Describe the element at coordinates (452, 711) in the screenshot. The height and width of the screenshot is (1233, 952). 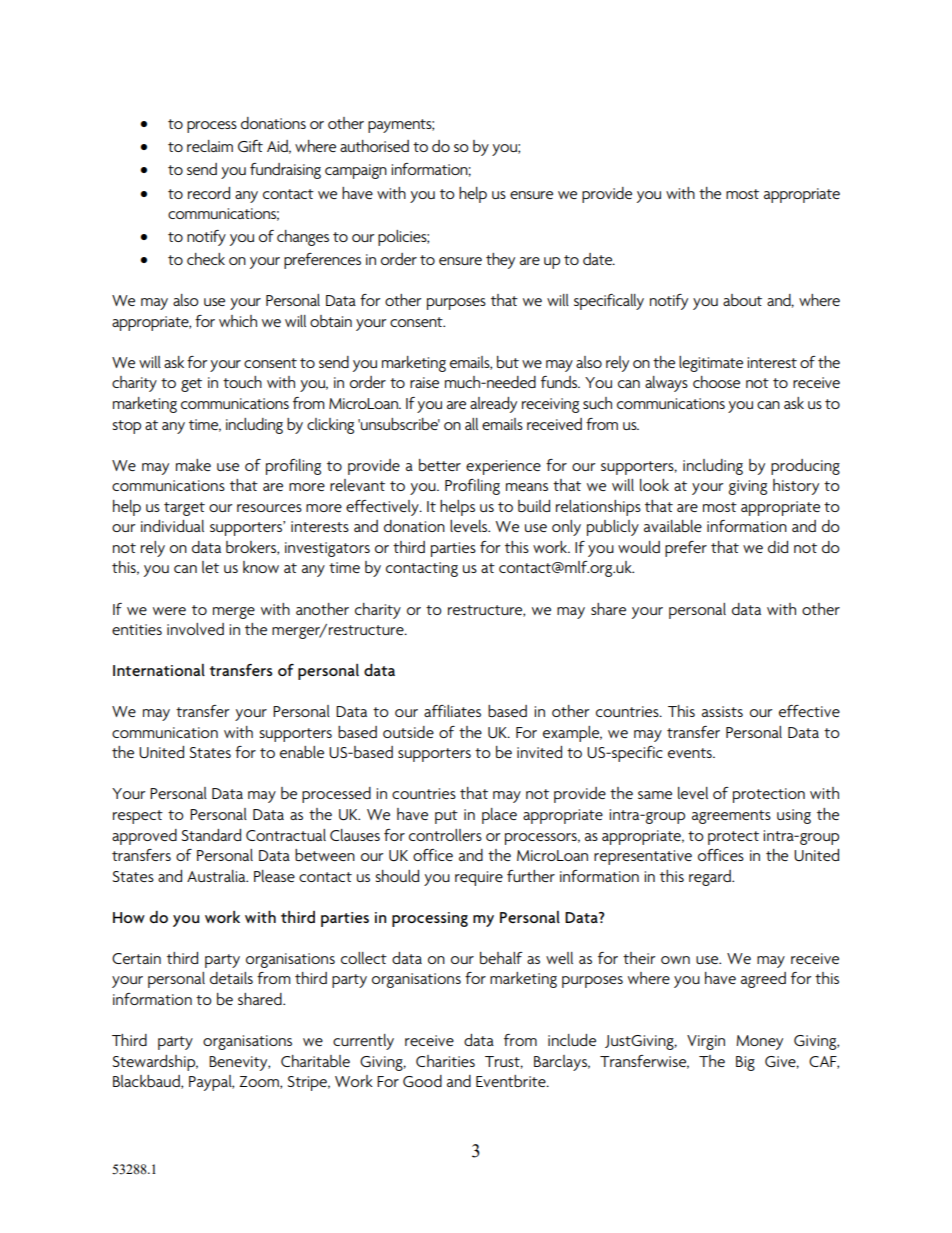
I see `affiliates` at that location.
